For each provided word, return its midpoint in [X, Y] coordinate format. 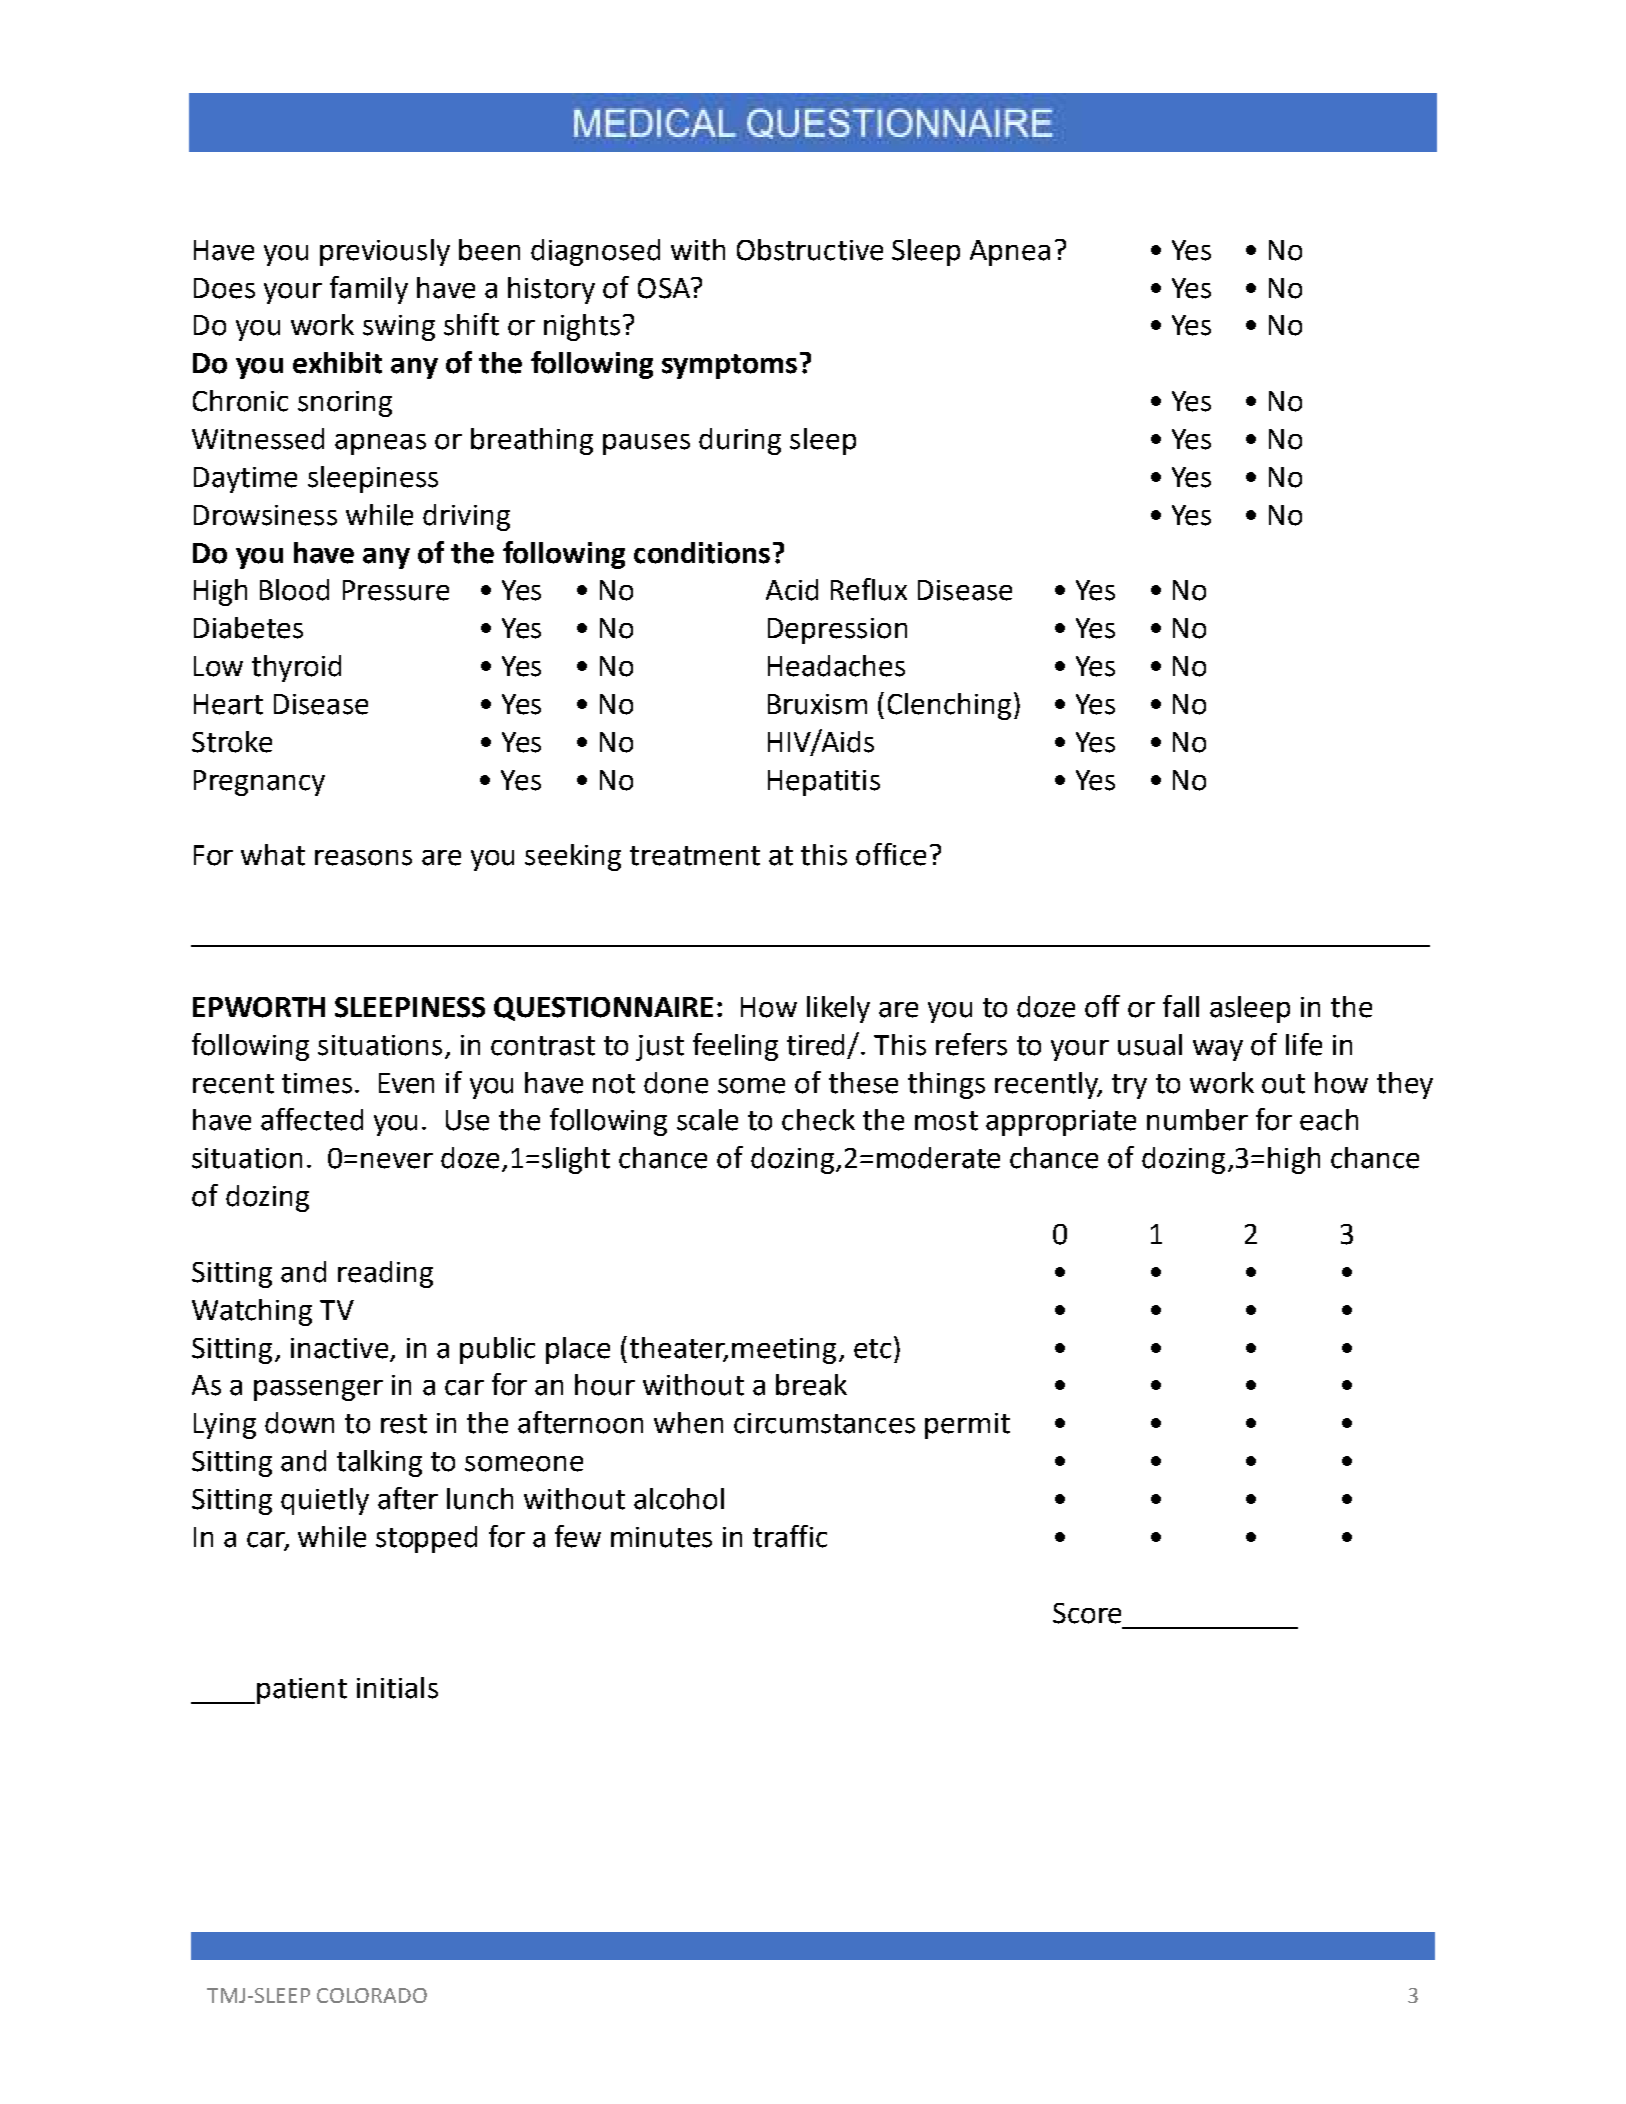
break [811, 1385]
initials [397, 1688]
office [891, 854]
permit [967, 1426]
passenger [318, 1390]
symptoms [729, 366]
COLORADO [372, 1995]
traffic [790, 1536]
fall [1181, 1006]
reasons [363, 858]
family [369, 290]
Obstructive [810, 250]
